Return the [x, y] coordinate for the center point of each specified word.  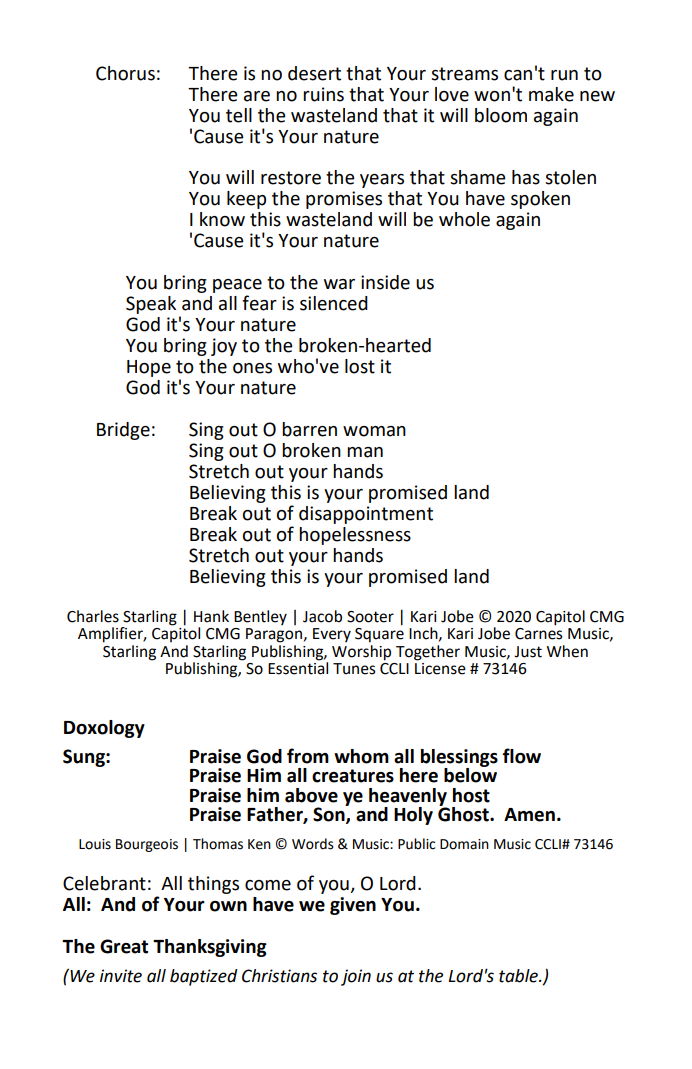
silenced [334, 303]
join [356, 977]
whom [361, 756]
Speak [151, 305]
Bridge [123, 431]
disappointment [366, 515]
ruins [323, 94]
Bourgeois [147, 845]
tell [239, 115]
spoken [540, 200]
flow [522, 756]
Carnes [539, 634]
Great [124, 946]
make [551, 94]
